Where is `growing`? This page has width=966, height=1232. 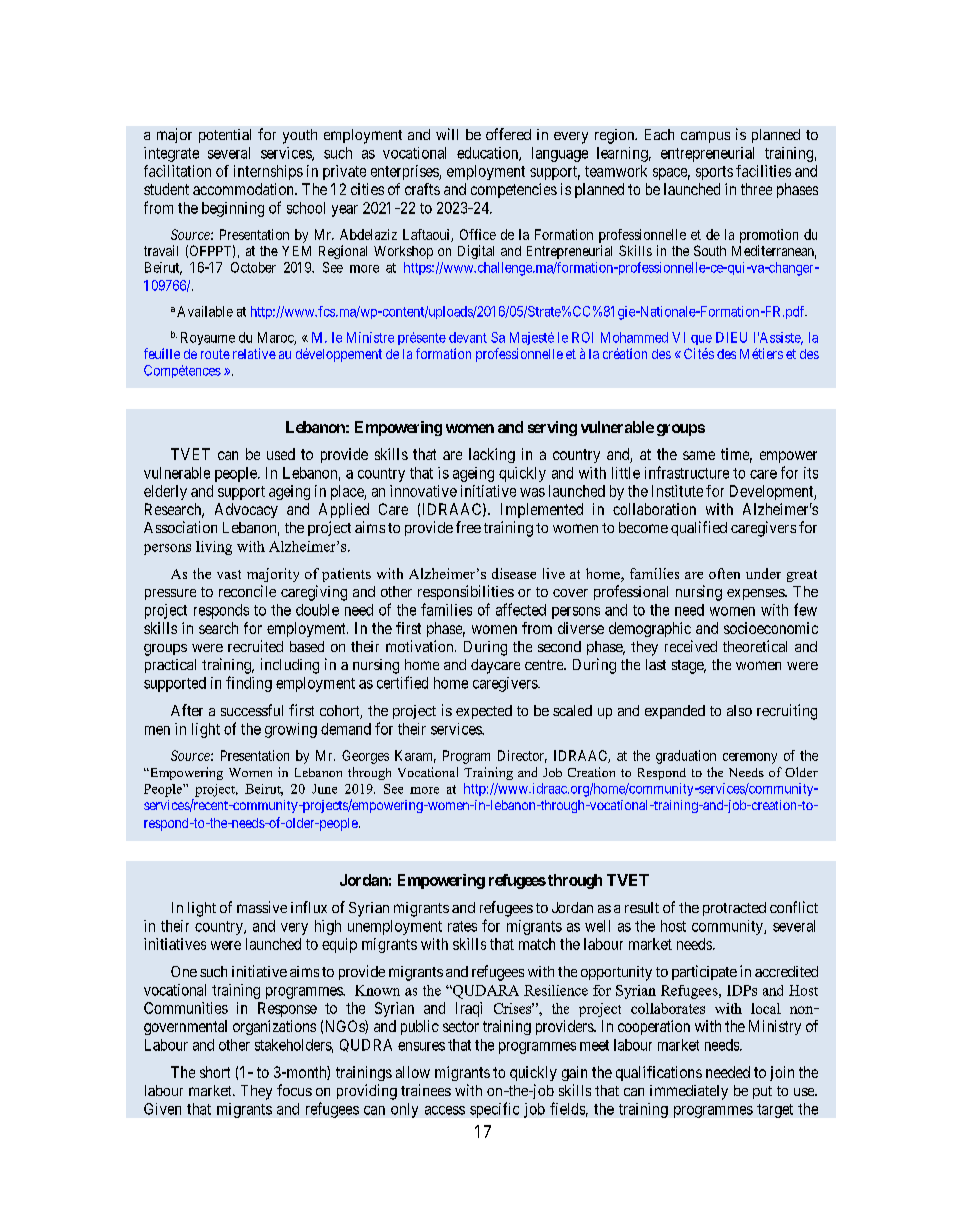
growing is located at coordinates (291, 730).
